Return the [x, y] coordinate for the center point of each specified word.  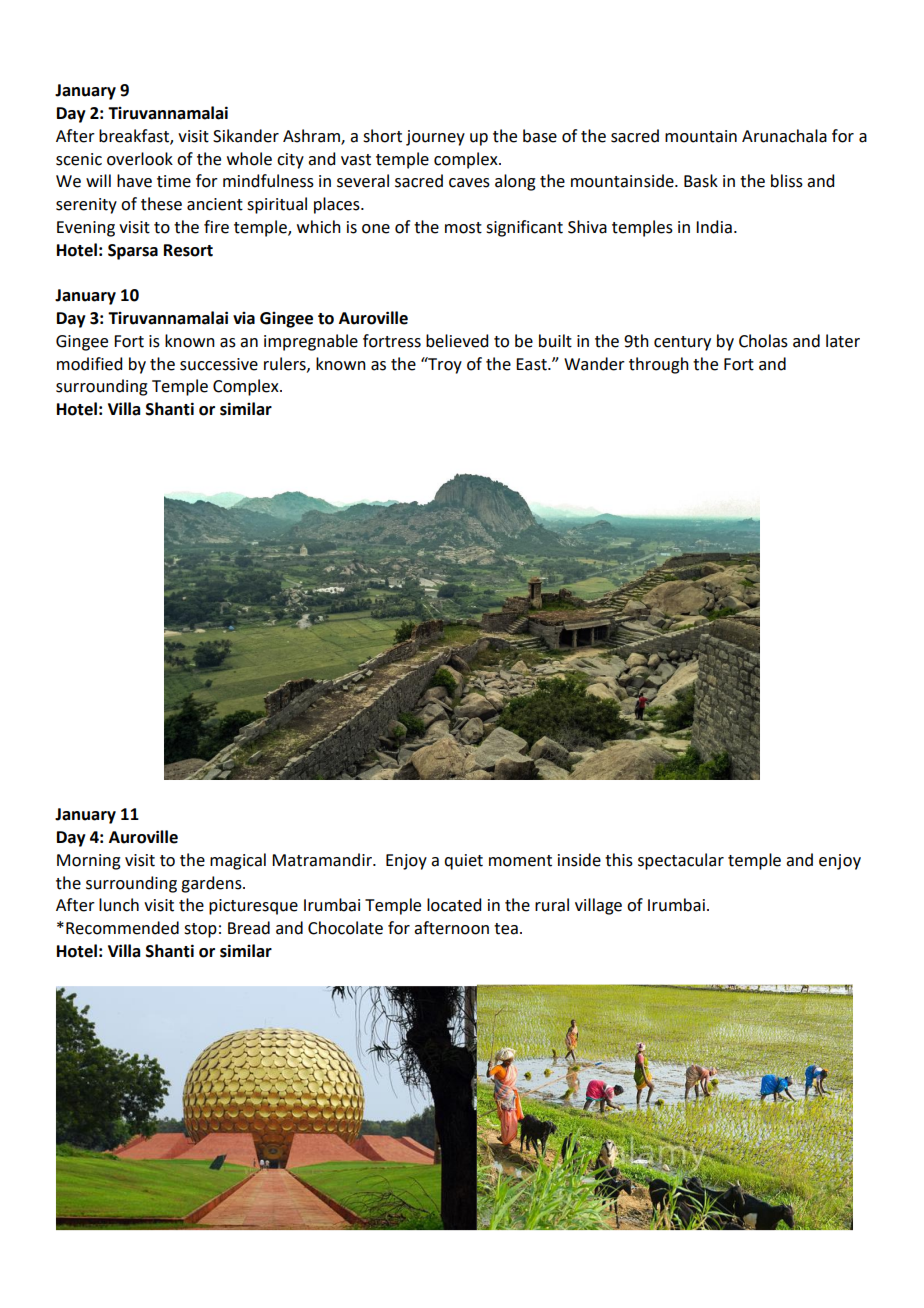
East [532, 364]
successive [219, 364]
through [659, 365]
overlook [140, 159]
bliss [787, 181]
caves [469, 183]
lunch [119, 905]
